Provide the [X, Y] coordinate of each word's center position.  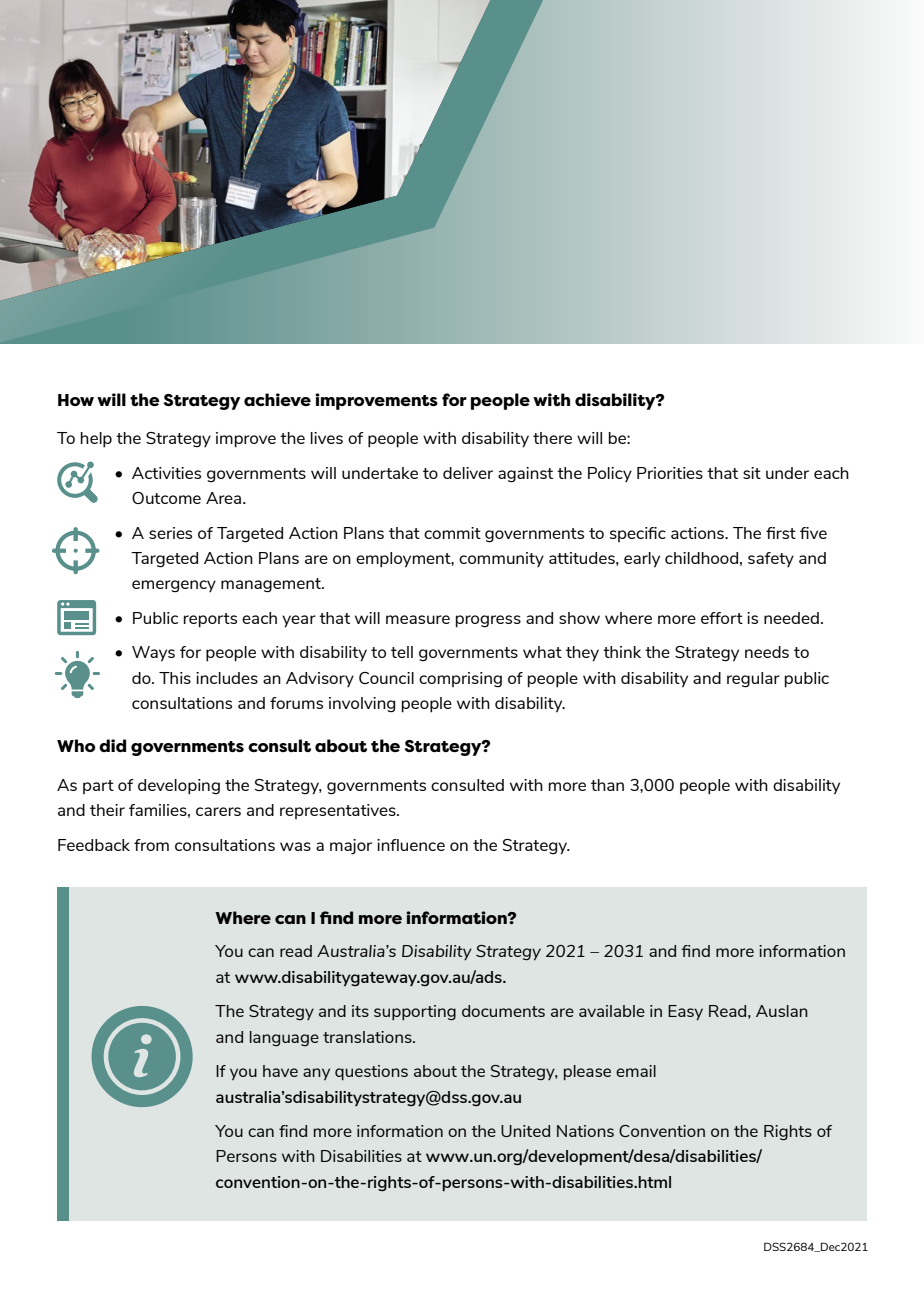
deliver [468, 473]
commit [452, 533]
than [607, 785]
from [151, 845]
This [175, 678]
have [280, 1071]
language [284, 1038]
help [96, 440]
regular [753, 680]
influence [411, 845]
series [170, 533]
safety [771, 559]
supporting [415, 1012]
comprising [460, 680]
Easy [685, 1012]
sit [752, 473]
